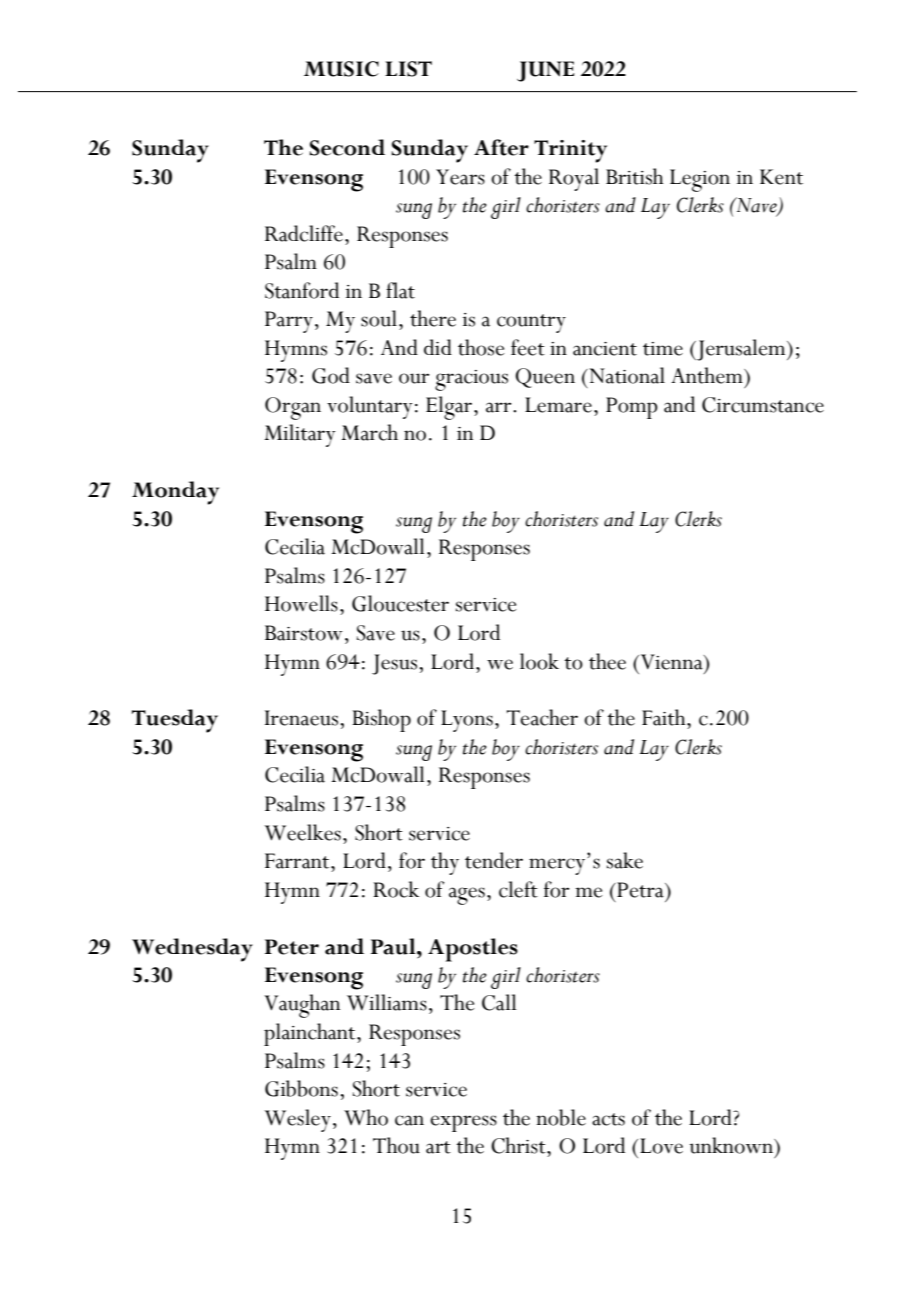  What do you see at coordinates (708, 375) in the document?
I see `Anthem` at bounding box center [708, 375].
